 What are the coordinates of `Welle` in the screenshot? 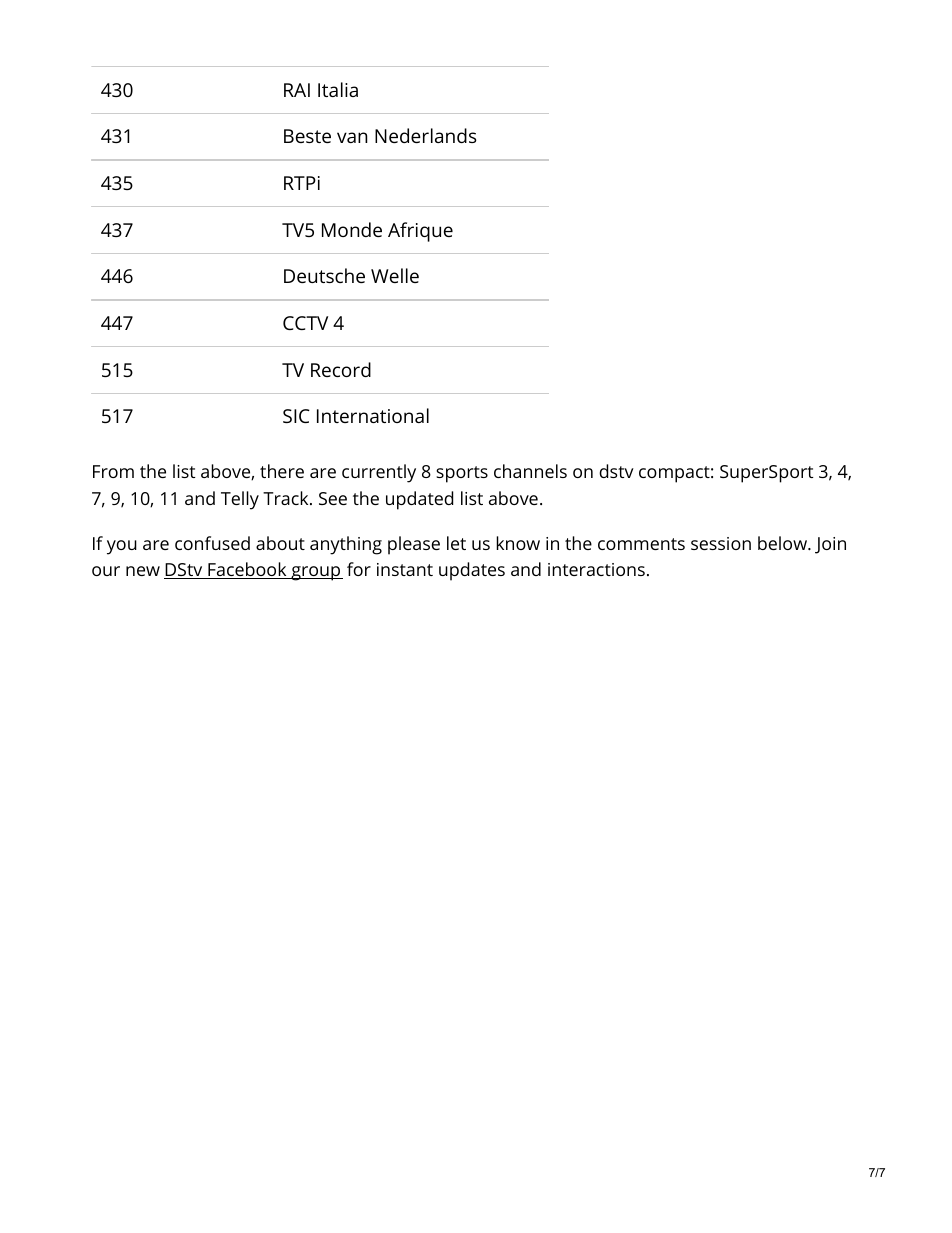 It's located at (395, 275).
